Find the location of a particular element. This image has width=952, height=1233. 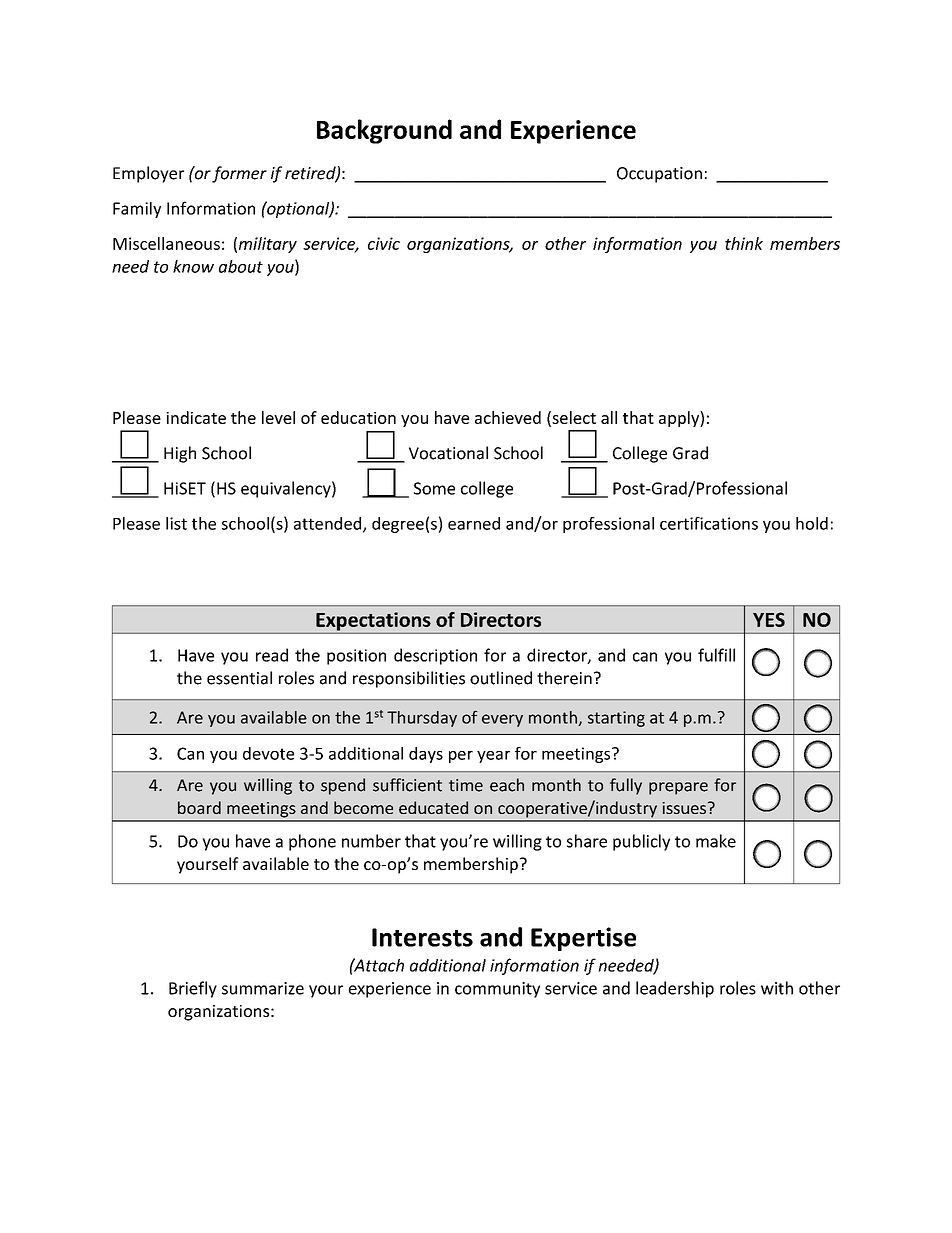

former is located at coordinates (239, 174).
